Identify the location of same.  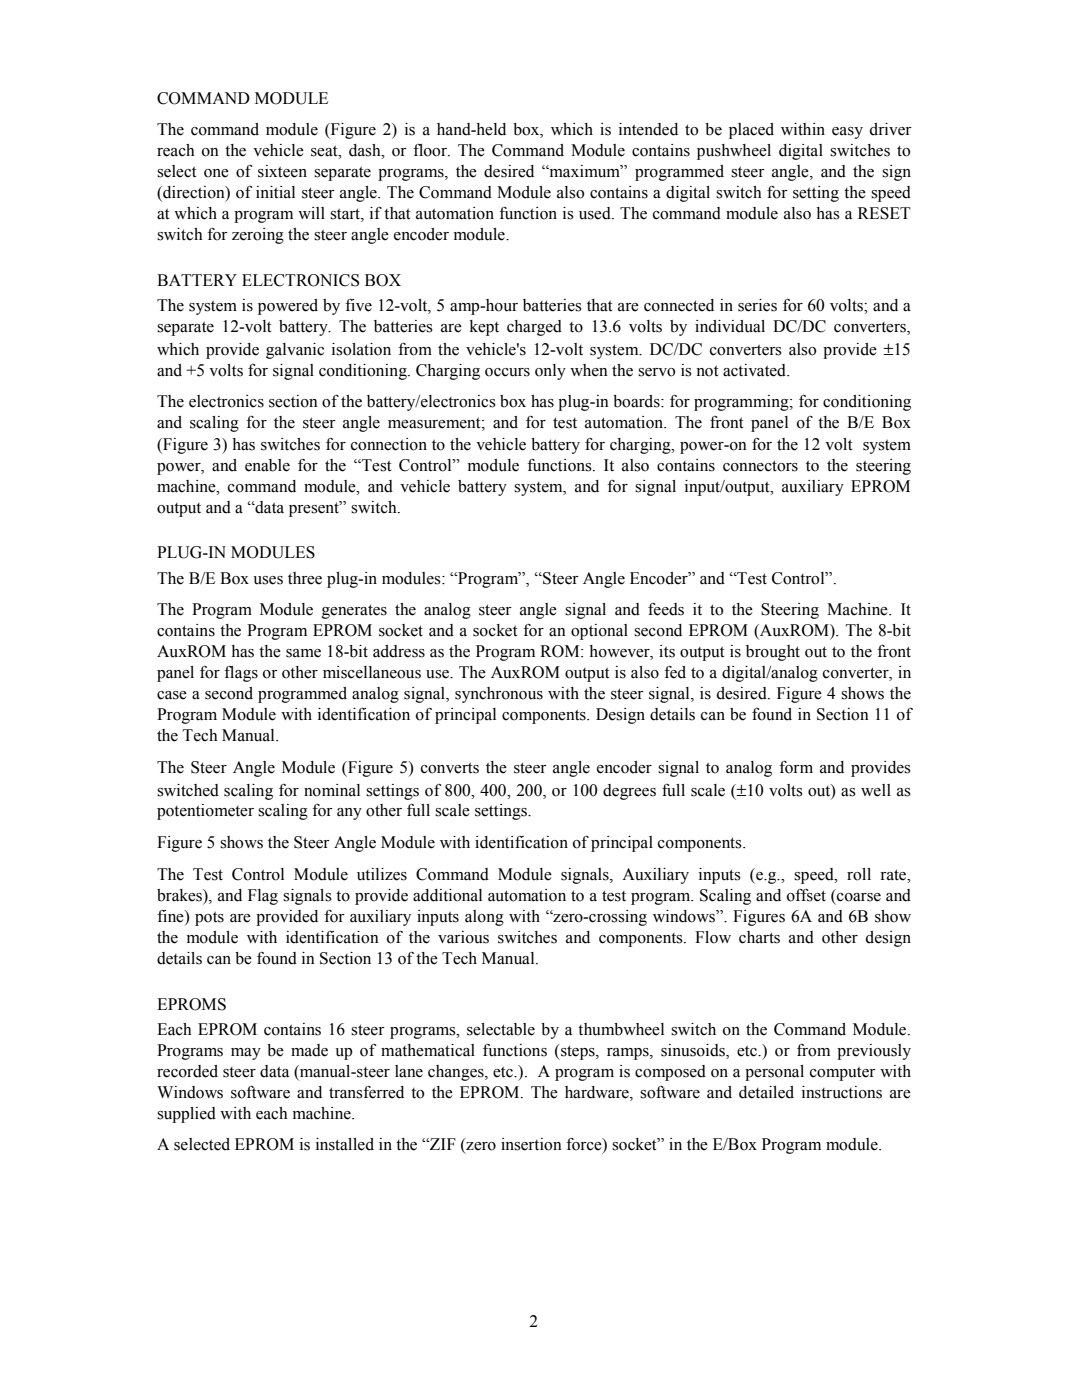
(303, 653).
